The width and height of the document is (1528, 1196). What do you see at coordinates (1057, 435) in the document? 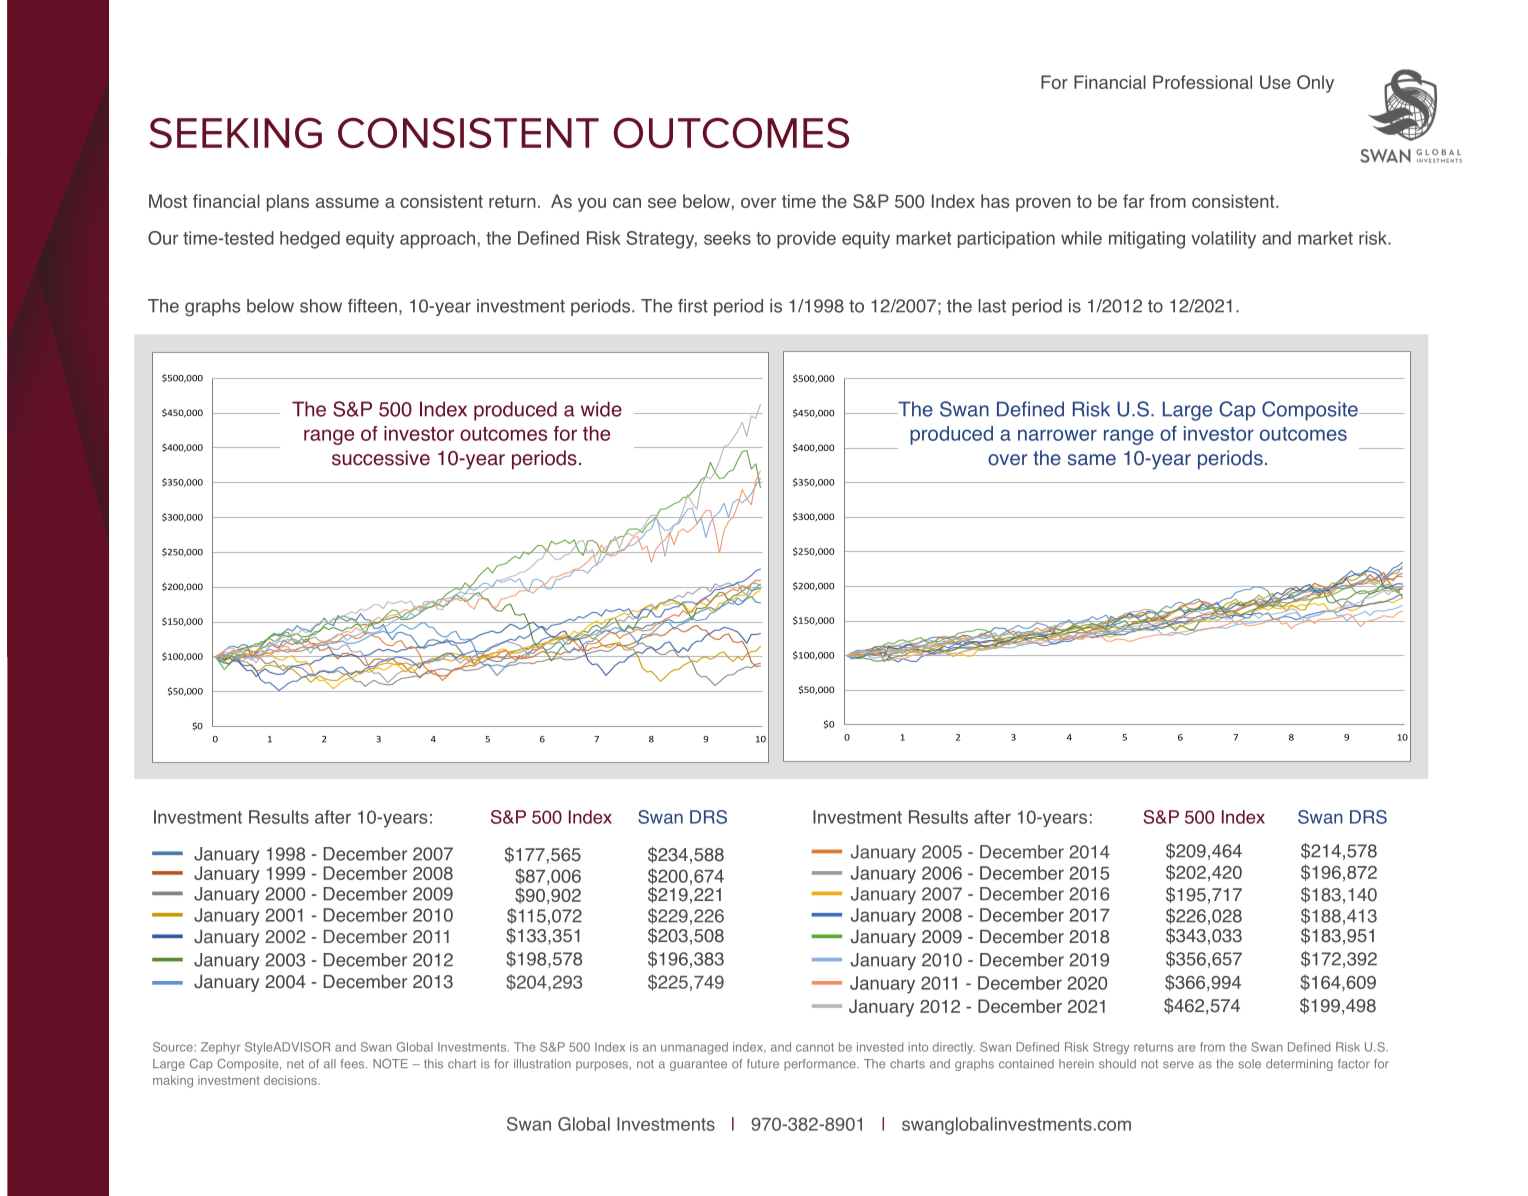
I see `narrower` at bounding box center [1057, 435].
